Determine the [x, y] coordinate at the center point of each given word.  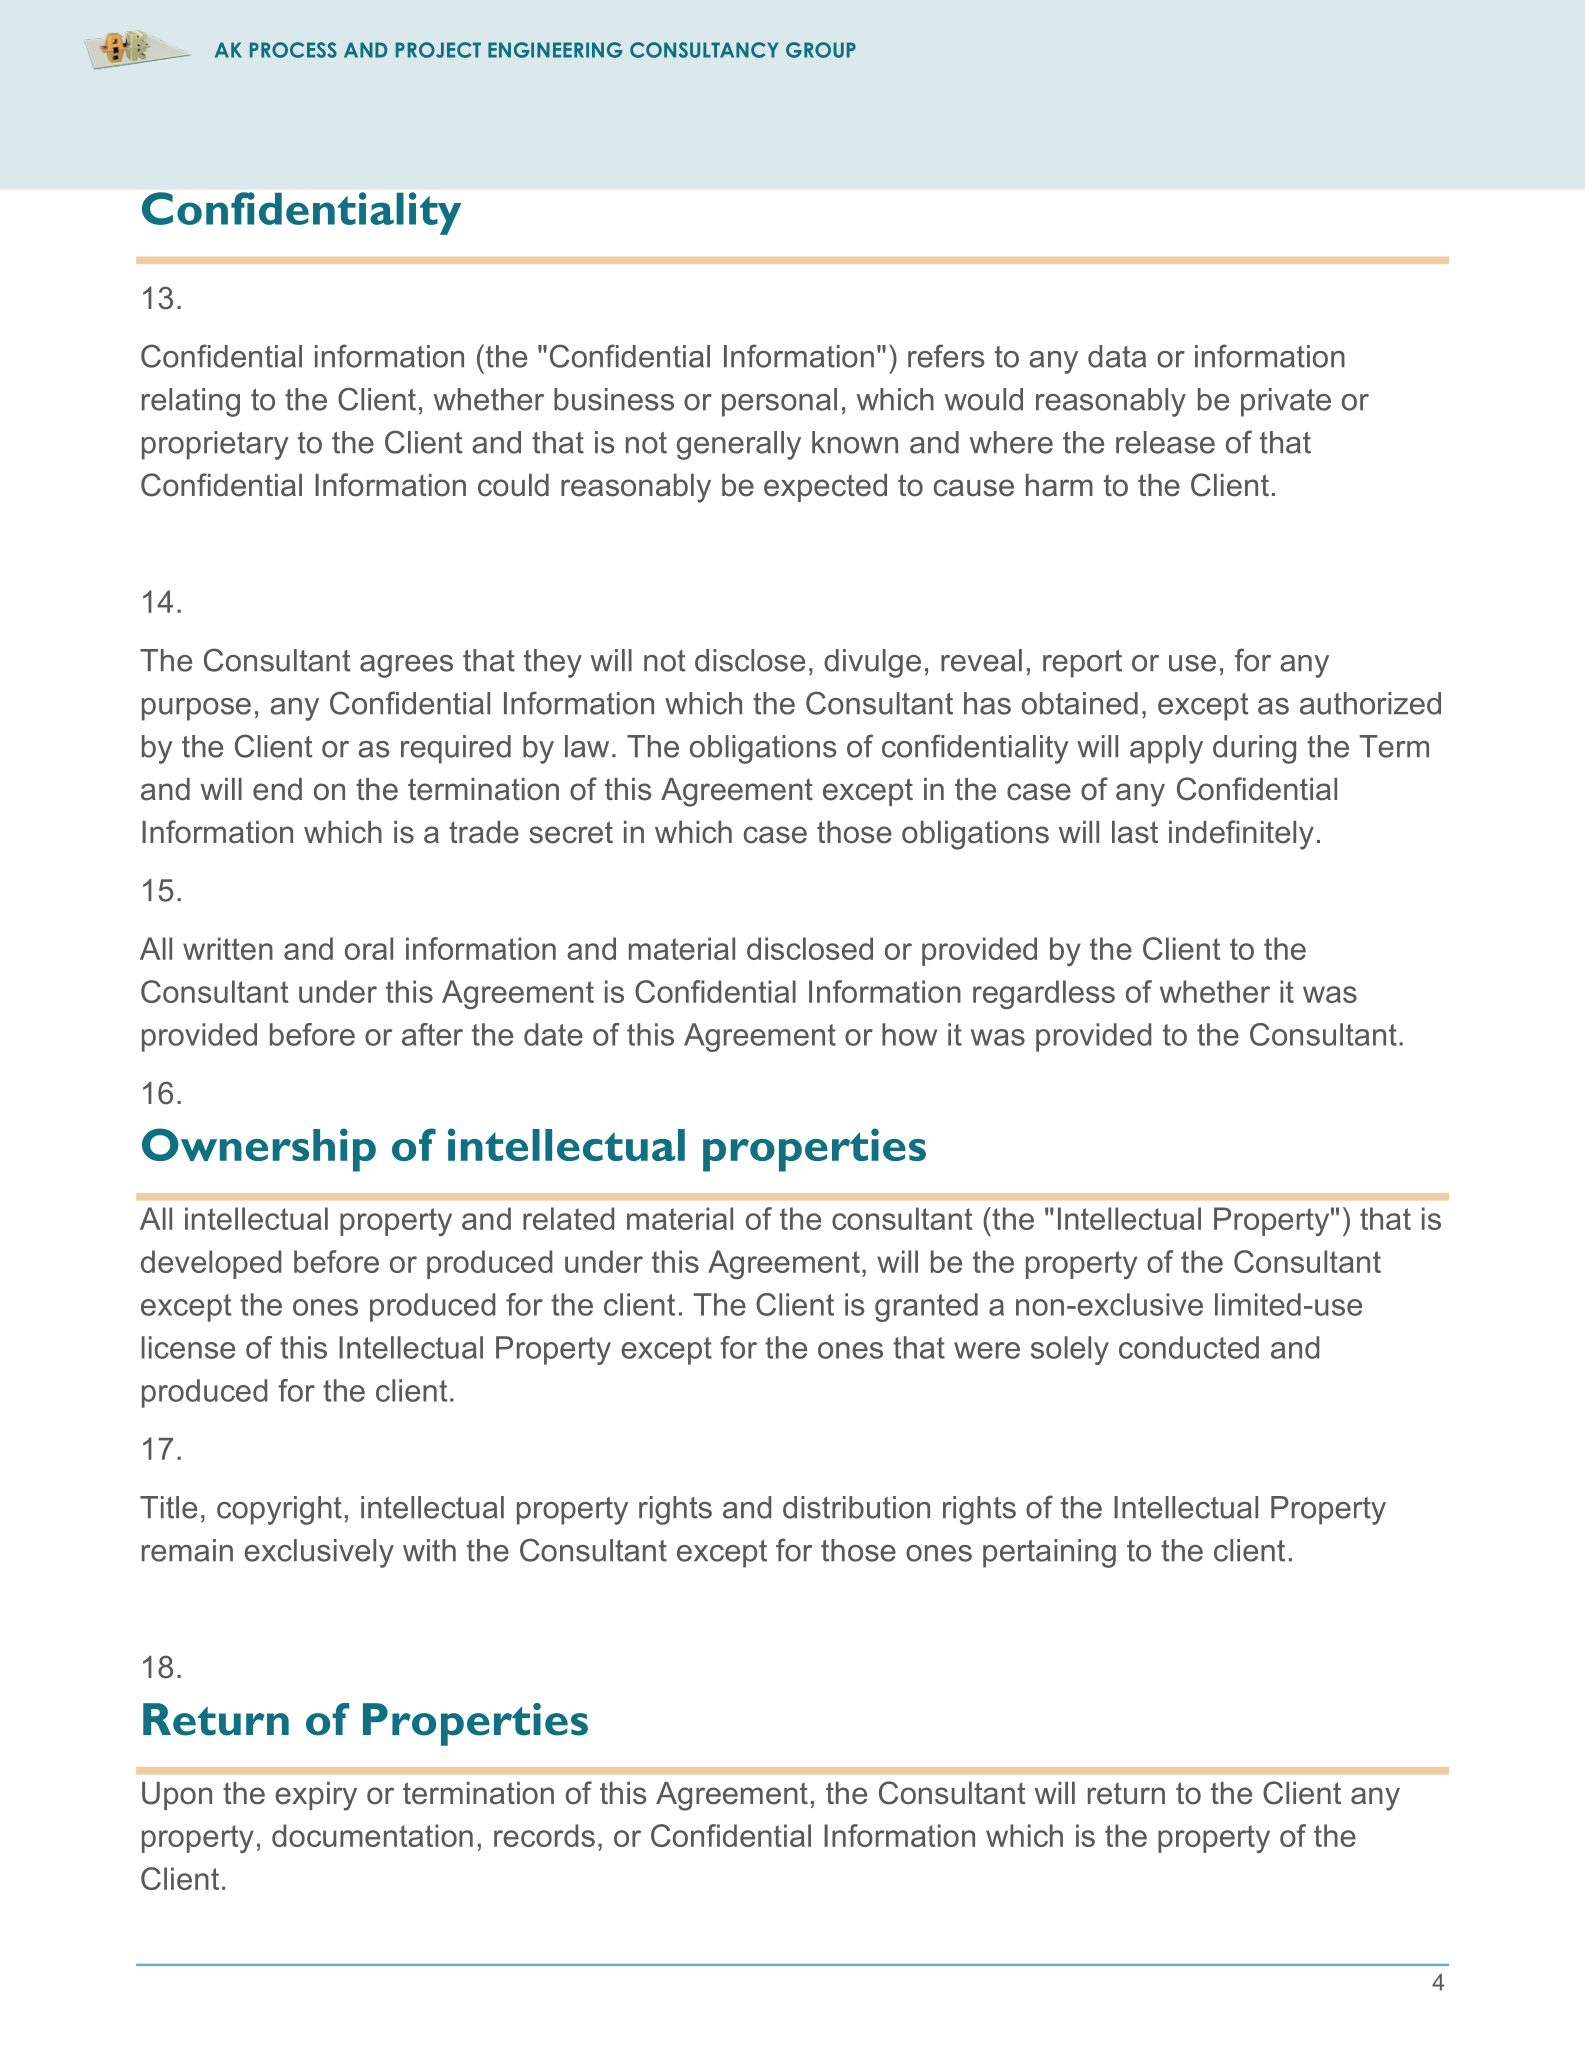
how [909, 1034]
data [1117, 356]
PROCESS [293, 50]
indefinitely [1241, 835]
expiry [316, 1796]
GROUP [821, 50]
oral [369, 948]
